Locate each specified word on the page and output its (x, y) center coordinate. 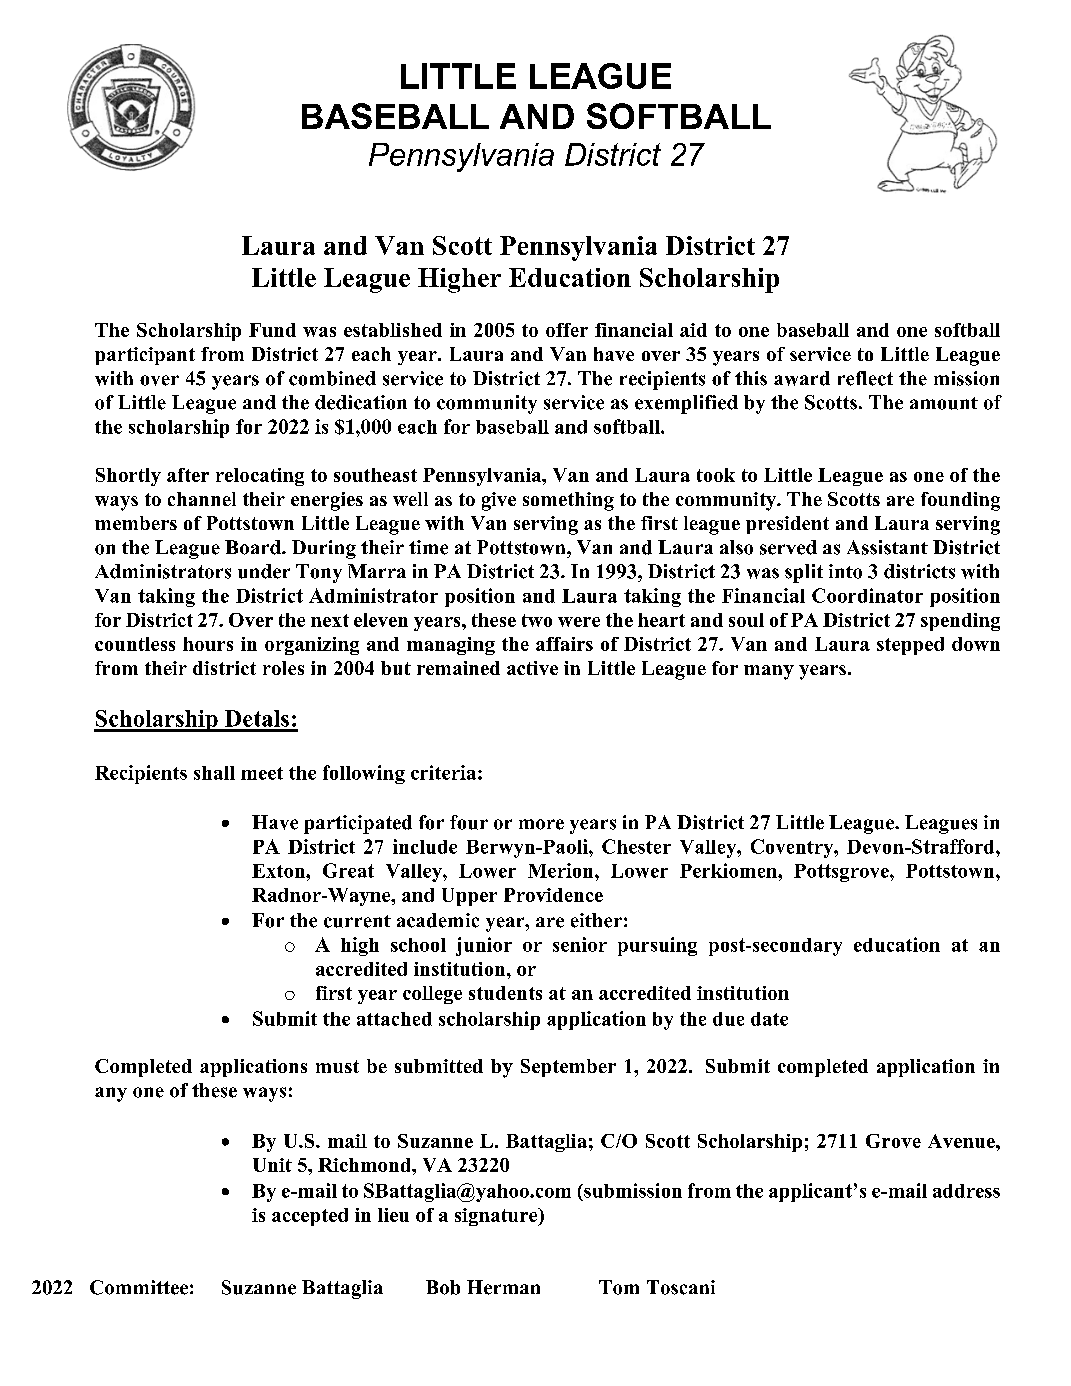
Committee (139, 1287)
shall (214, 773)
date (769, 1019)
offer (567, 330)
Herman (503, 1287)
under (264, 571)
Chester (636, 846)
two (537, 620)
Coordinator (867, 595)
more (541, 824)
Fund (272, 330)
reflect (865, 378)
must (337, 1066)
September (568, 1068)
